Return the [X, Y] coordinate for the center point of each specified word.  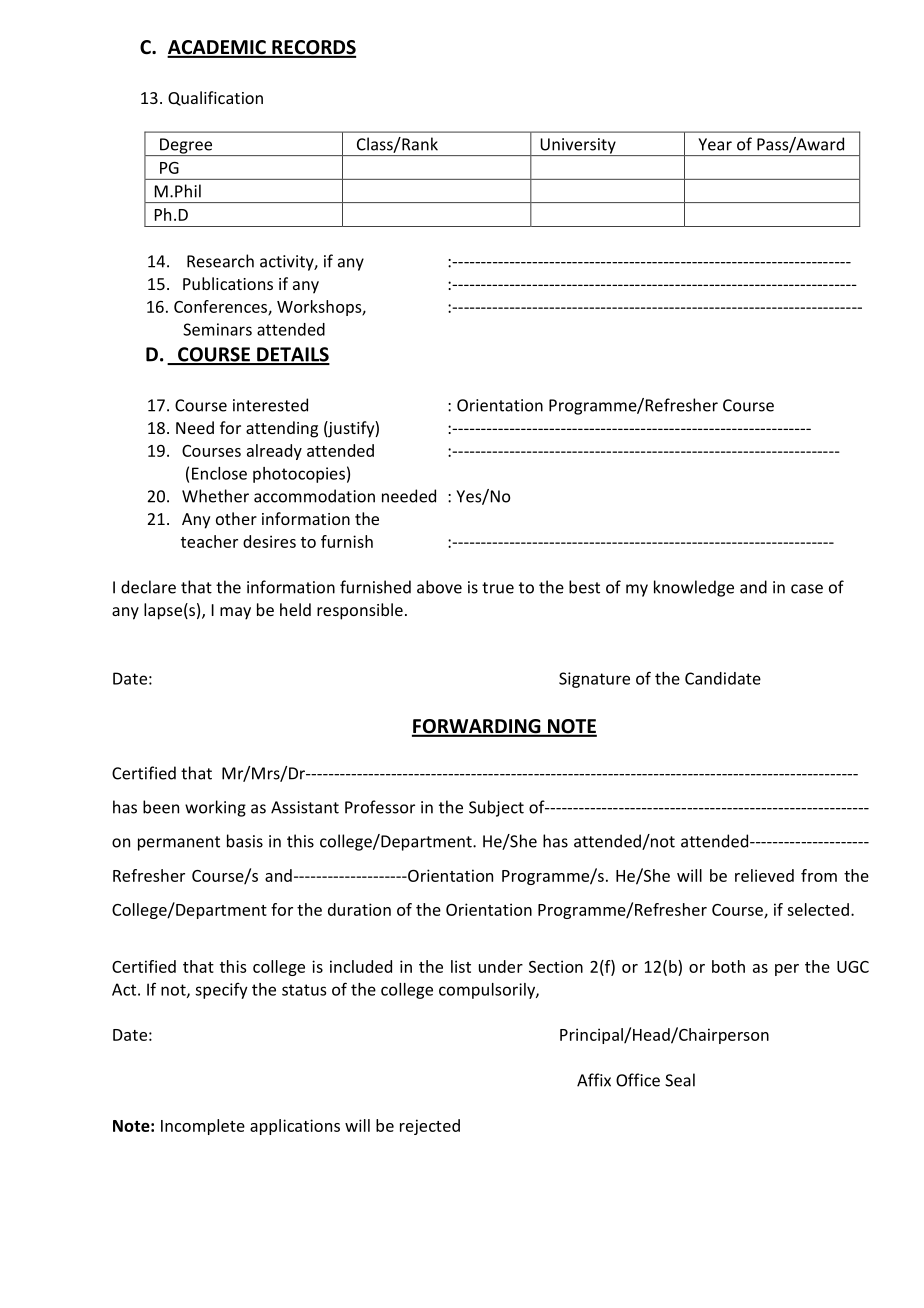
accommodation [314, 496]
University [578, 147]
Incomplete [203, 1127]
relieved [764, 875]
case [807, 589]
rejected [430, 1127]
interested [270, 405]
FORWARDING [477, 727]
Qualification [215, 98]
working [215, 808]
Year [715, 144]
